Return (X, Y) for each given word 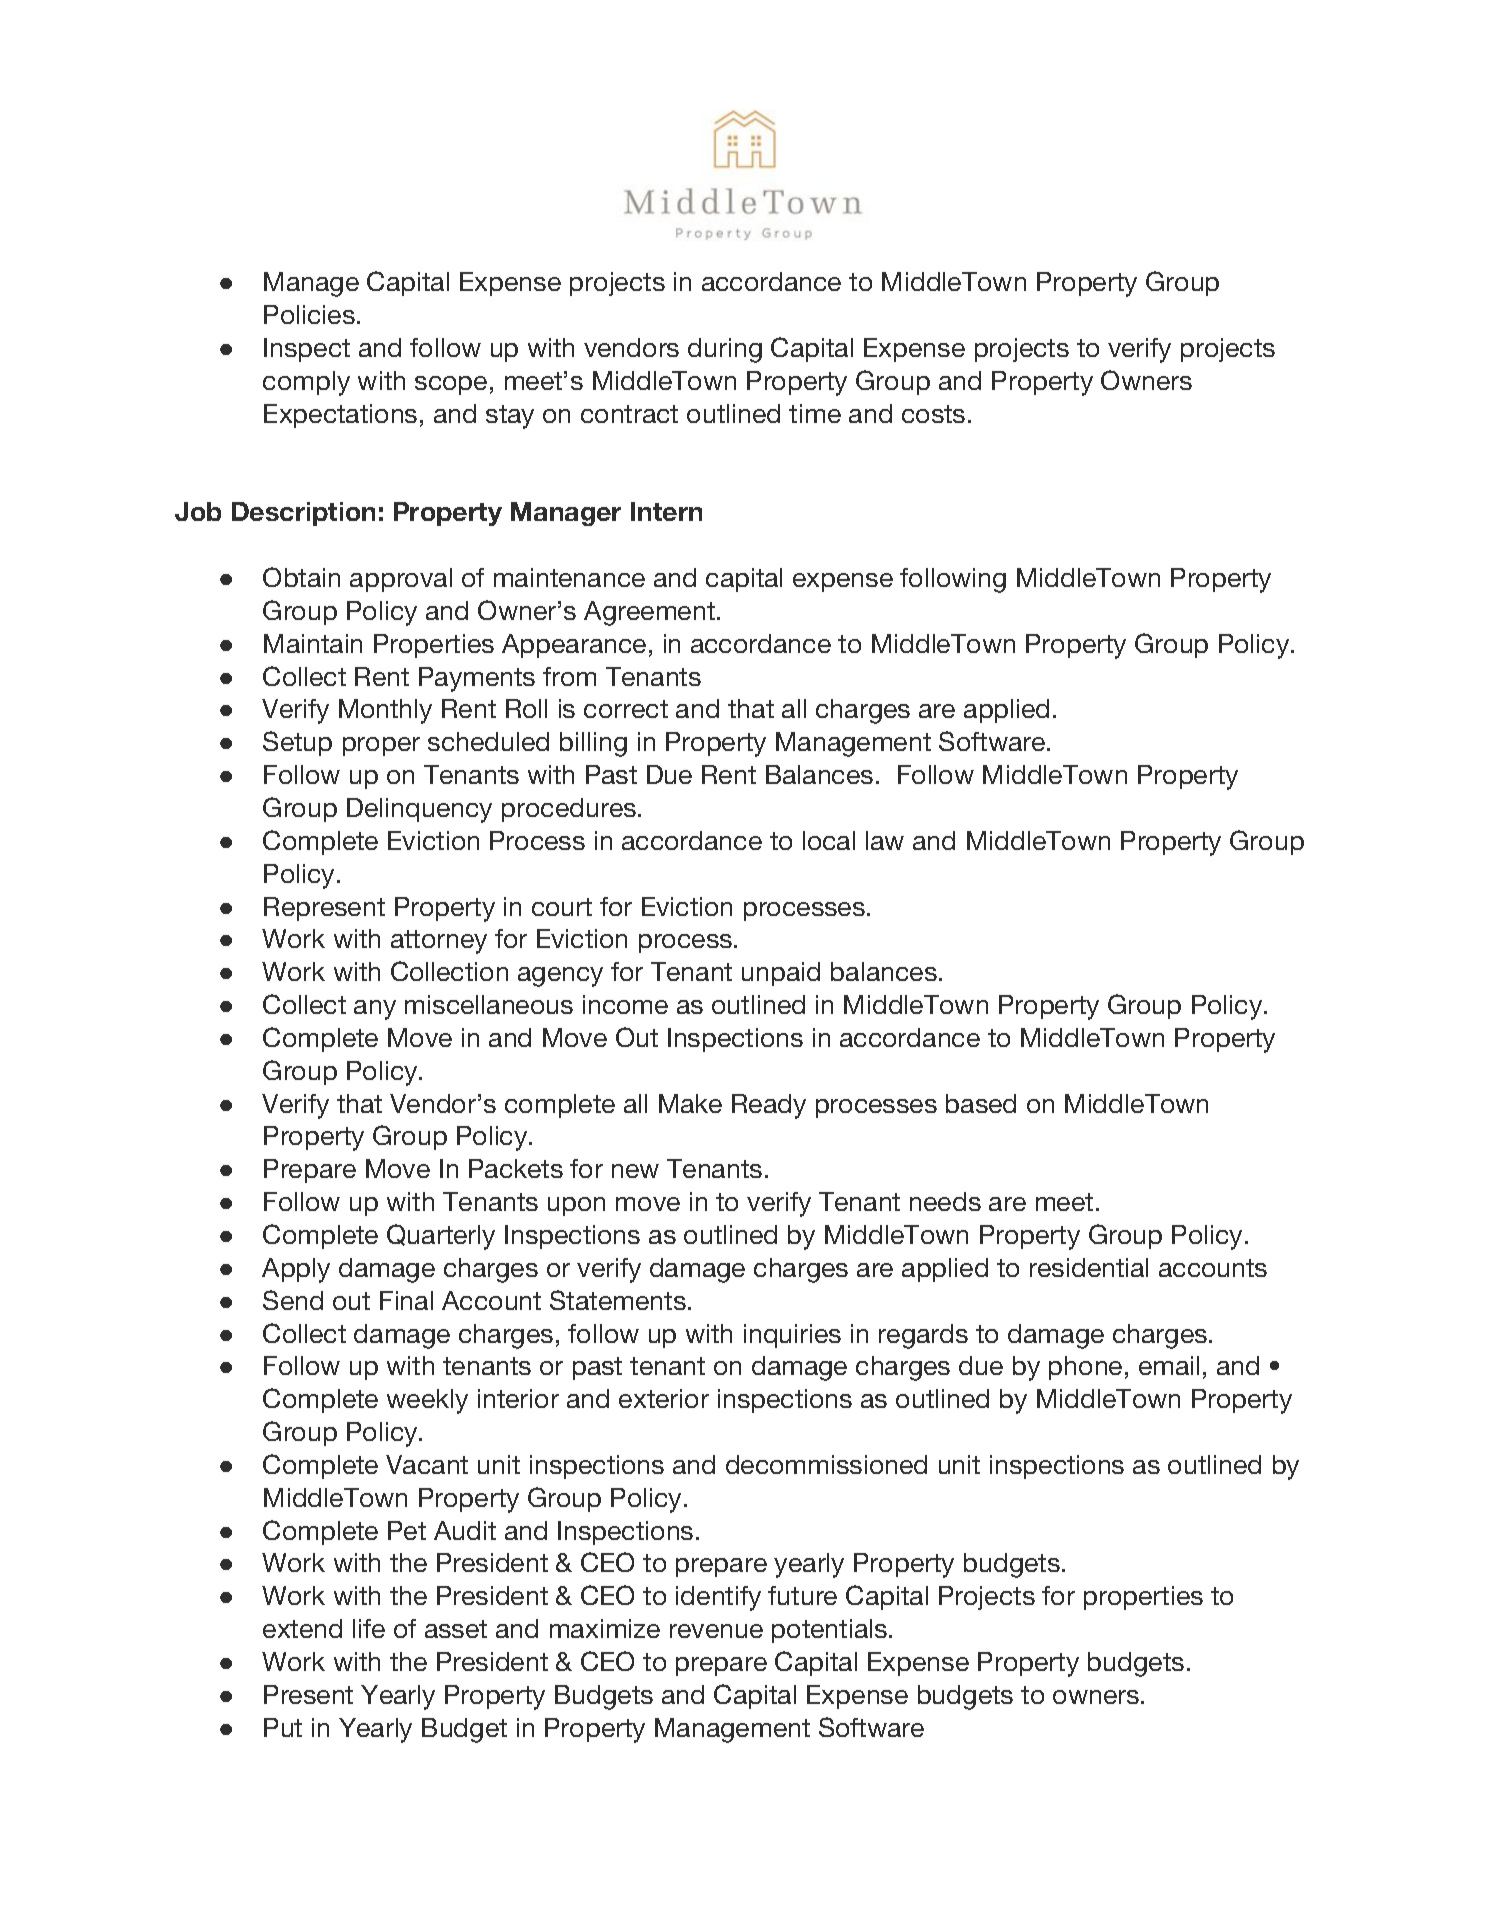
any (375, 1010)
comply (306, 383)
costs (933, 414)
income (625, 1004)
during (725, 350)
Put (283, 1727)
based (981, 1103)
